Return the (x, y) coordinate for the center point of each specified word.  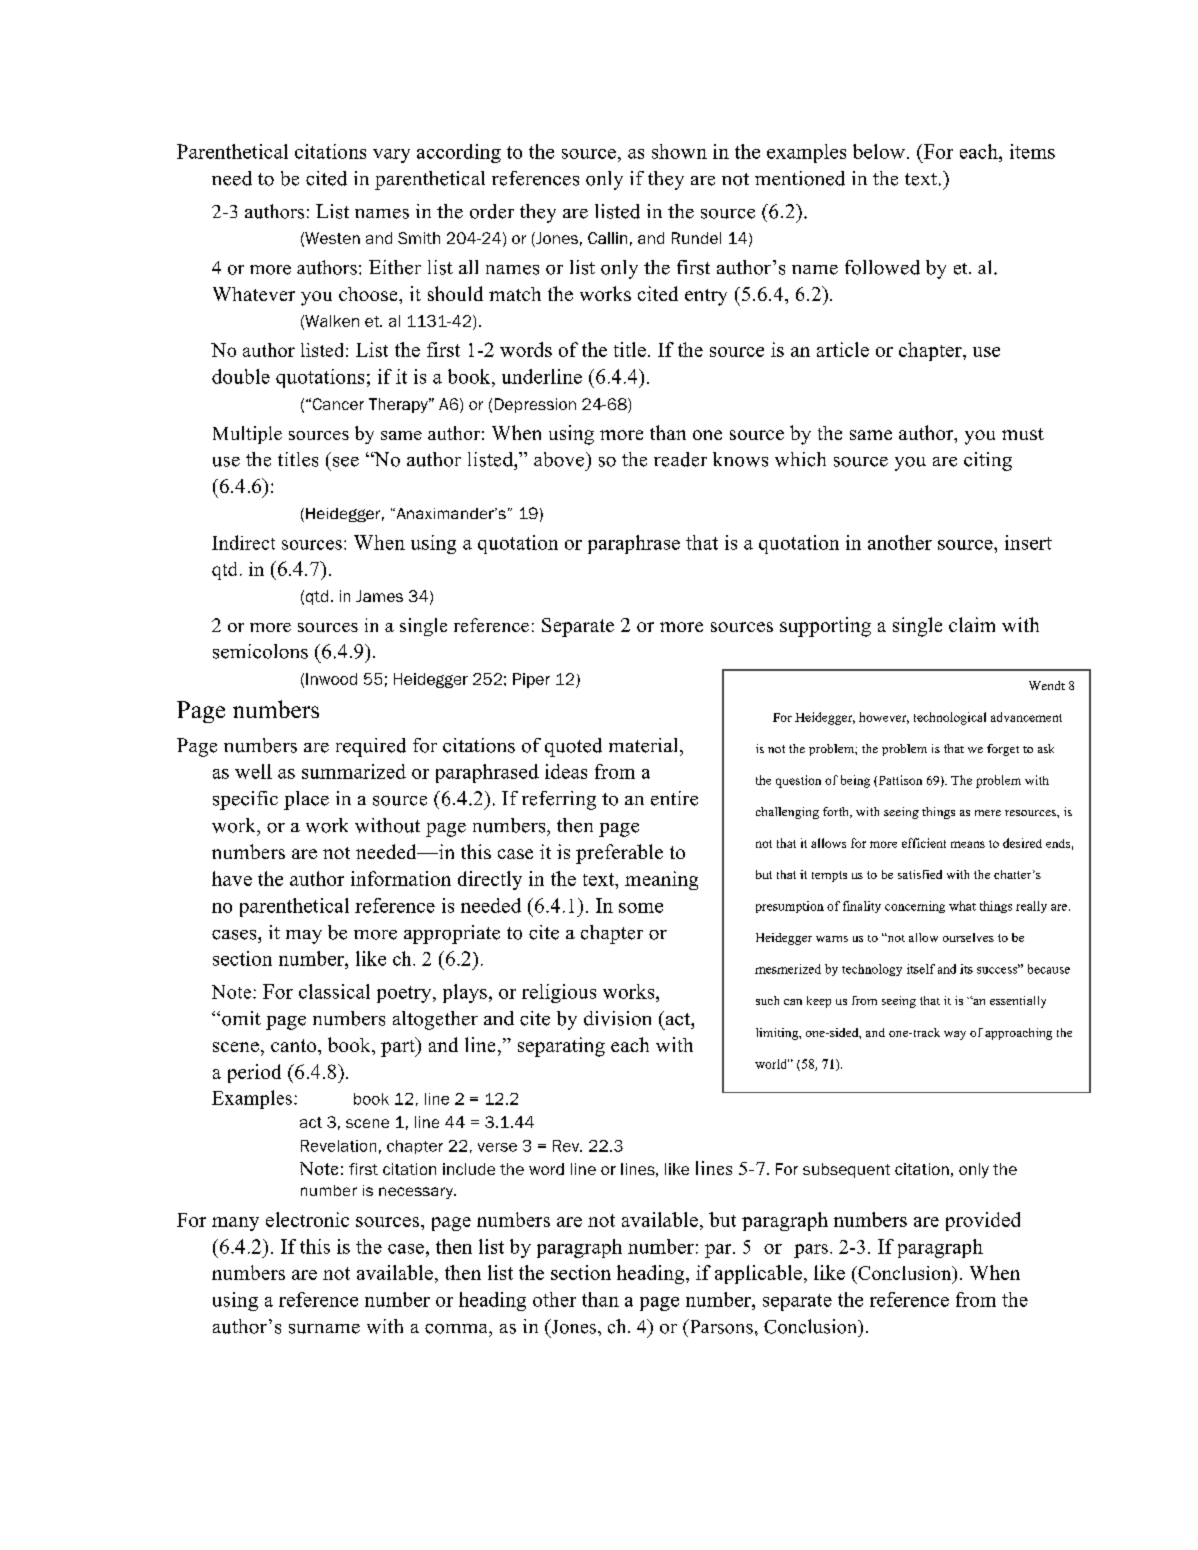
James (379, 596)
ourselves (968, 937)
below (879, 151)
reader (680, 459)
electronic (307, 1219)
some (641, 908)
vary (391, 156)
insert (1028, 542)
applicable (758, 1274)
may (304, 937)
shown (679, 151)
